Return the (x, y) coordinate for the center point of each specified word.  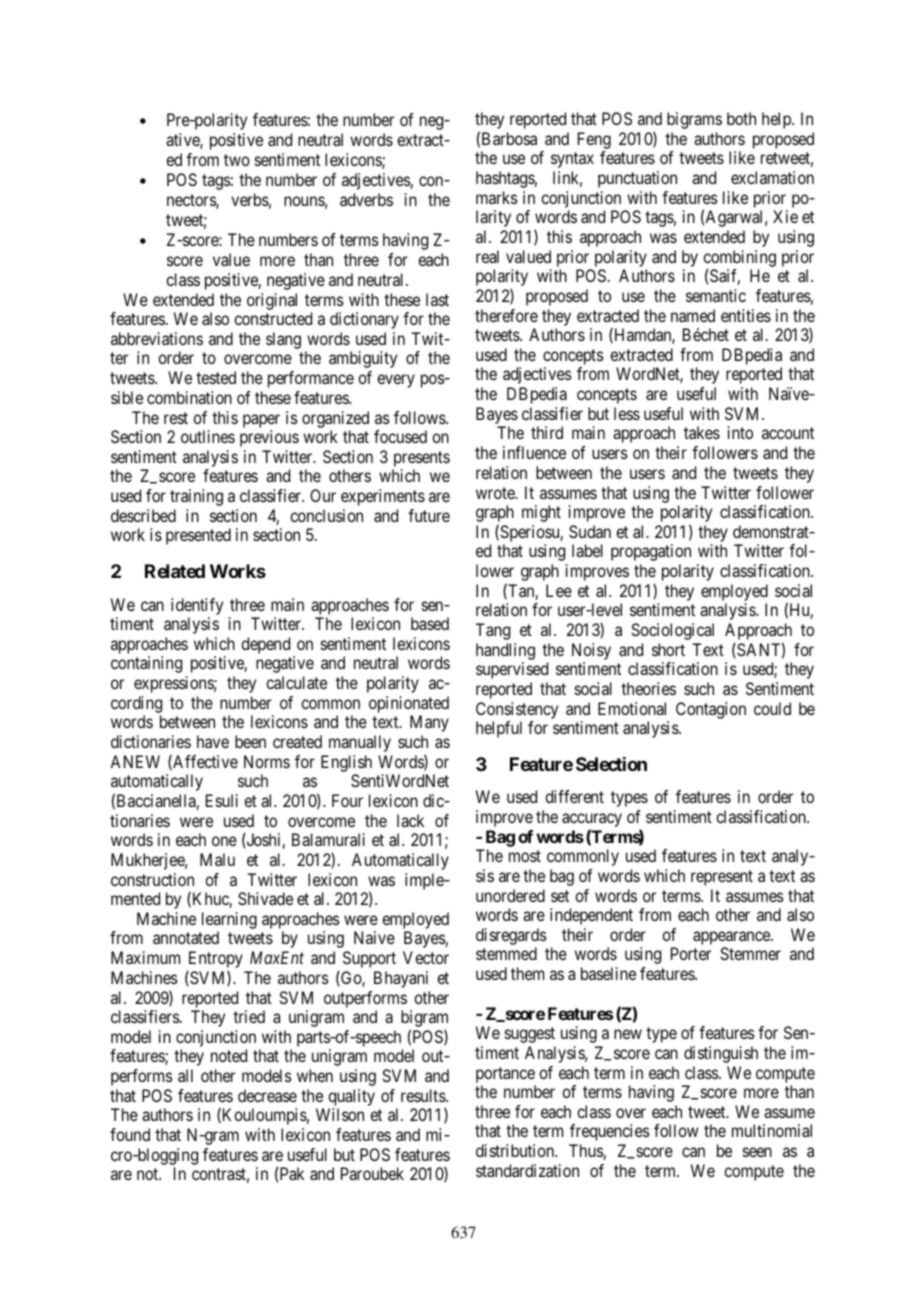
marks (497, 197)
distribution (516, 1150)
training (196, 497)
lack (410, 820)
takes (702, 432)
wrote (496, 493)
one (224, 841)
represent (722, 878)
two (237, 160)
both (741, 118)
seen (757, 1152)
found (130, 1134)
